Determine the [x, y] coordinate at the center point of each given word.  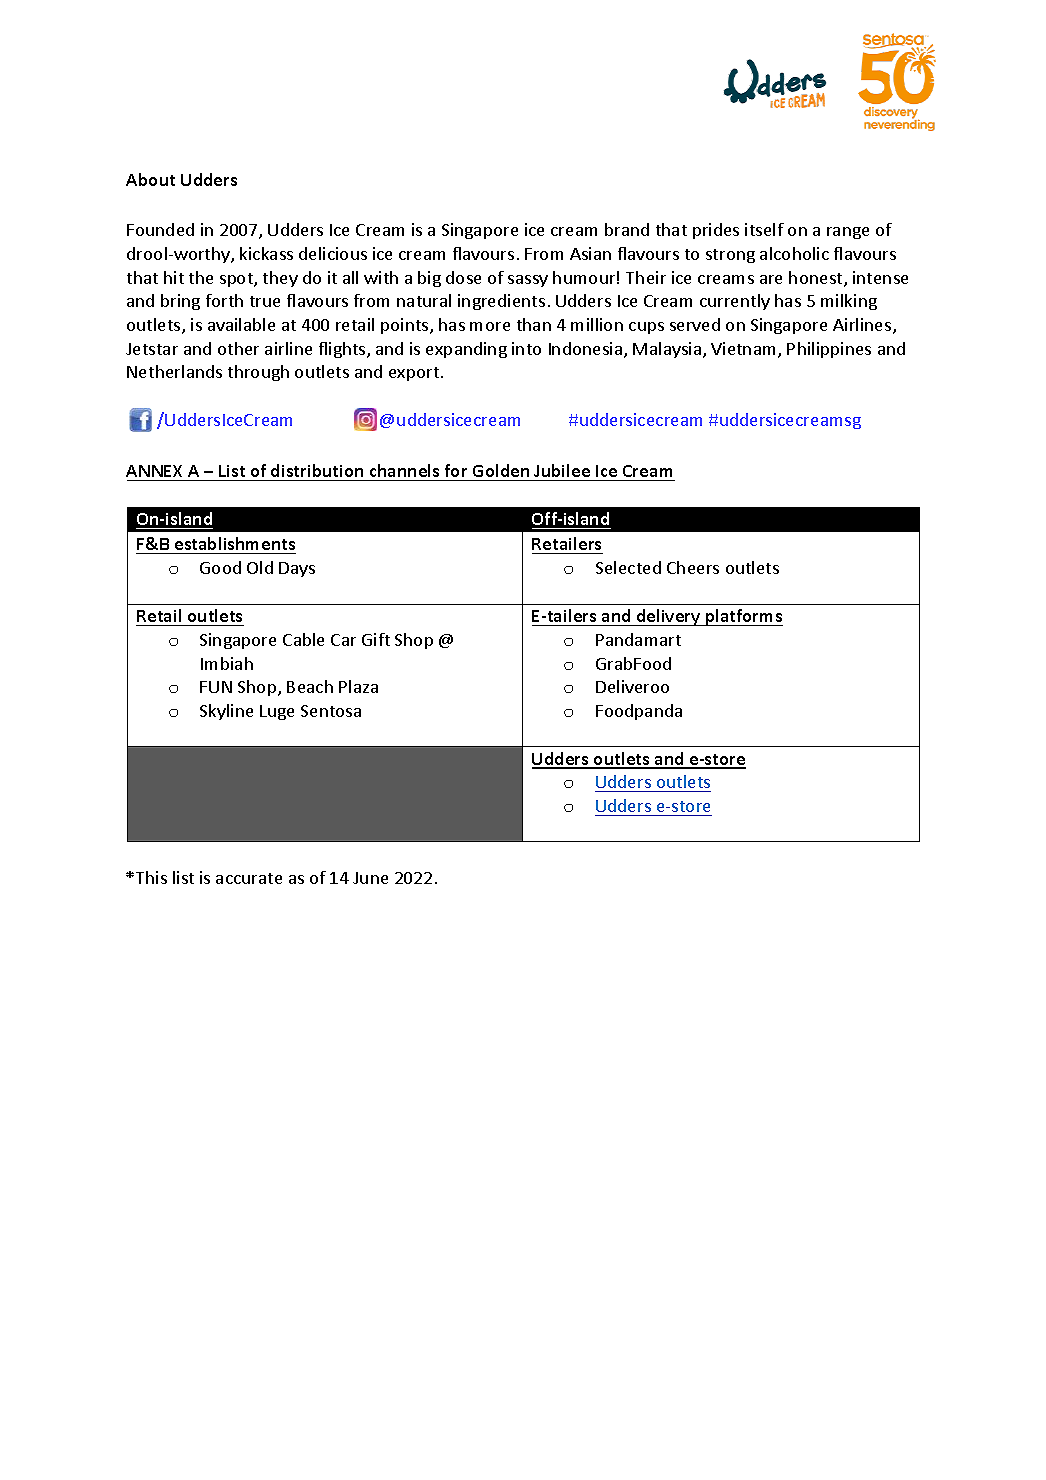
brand [627, 229]
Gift [376, 639]
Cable [303, 639]
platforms [743, 617]
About [150, 179]
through [258, 373]
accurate [249, 878]
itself [764, 229]
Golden [501, 470]
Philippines [829, 350]
